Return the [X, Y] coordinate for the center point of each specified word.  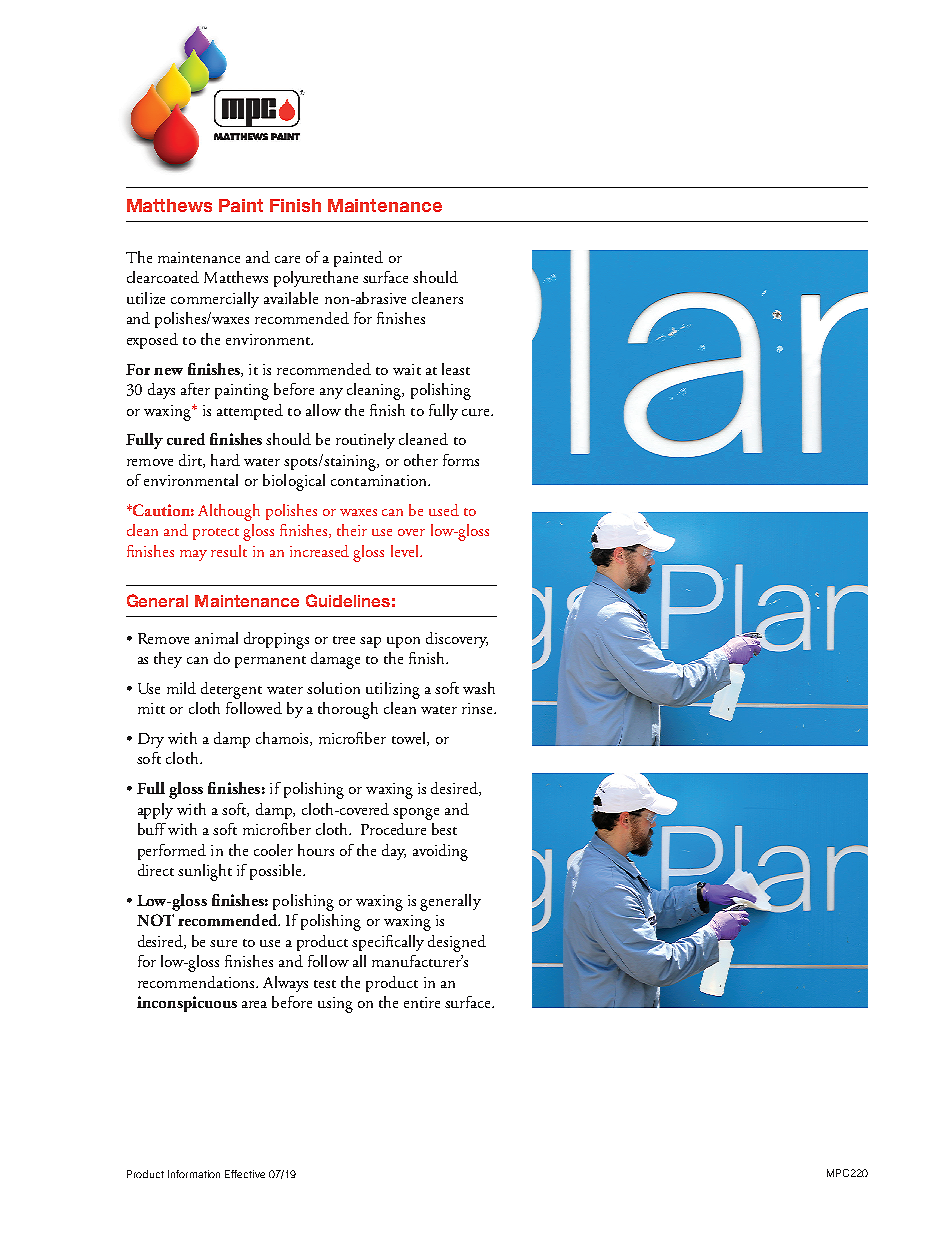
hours [316, 850]
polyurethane [316, 279]
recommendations [197, 982]
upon [403, 642]
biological [294, 482]
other [421, 460]
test [325, 984]
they [168, 660]
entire [422, 1002]
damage [335, 660]
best [444, 829]
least [456, 369]
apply [155, 811]
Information [194, 1174]
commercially [215, 300]
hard [225, 460]
